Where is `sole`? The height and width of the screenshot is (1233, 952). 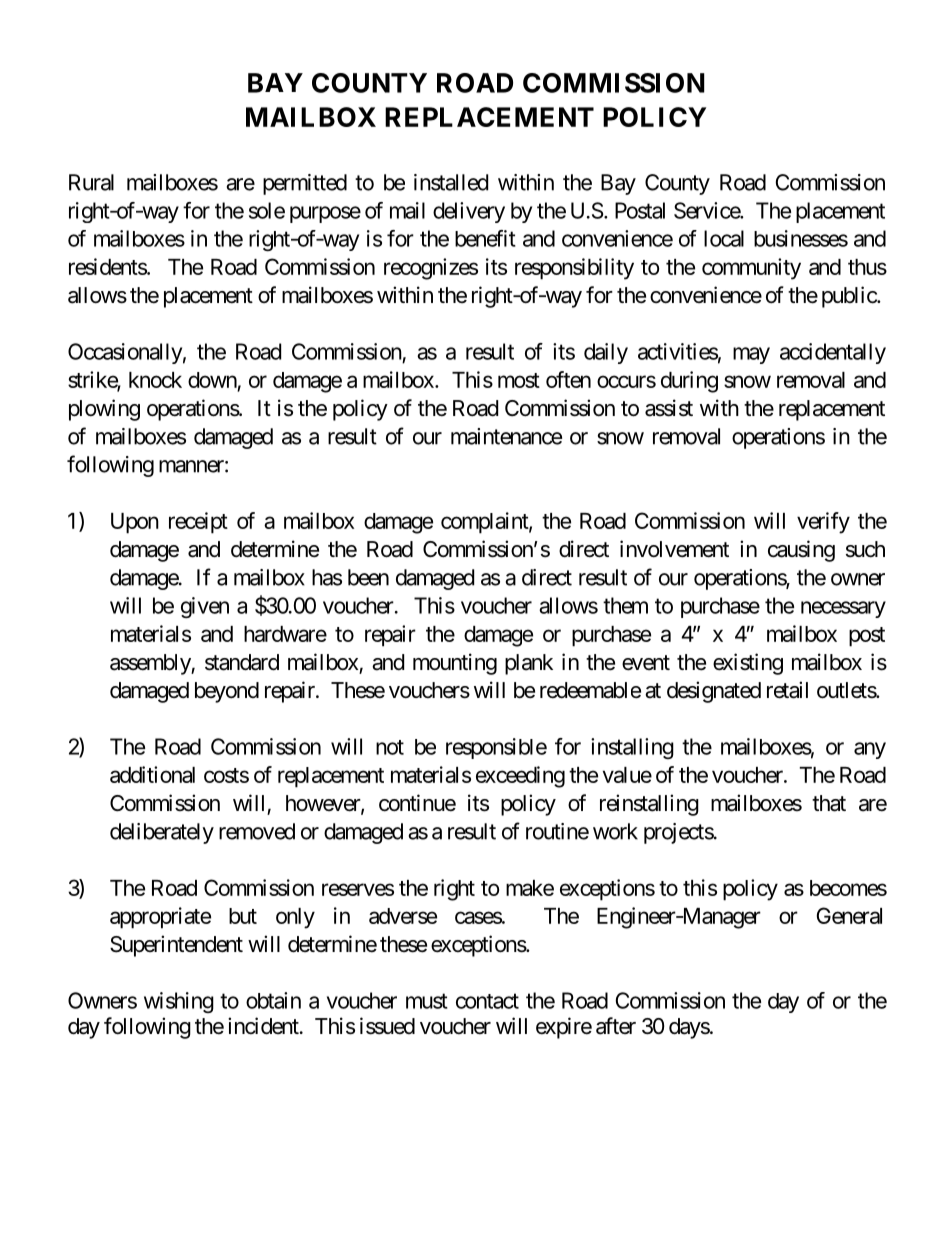
sole is located at coordinates (267, 210).
